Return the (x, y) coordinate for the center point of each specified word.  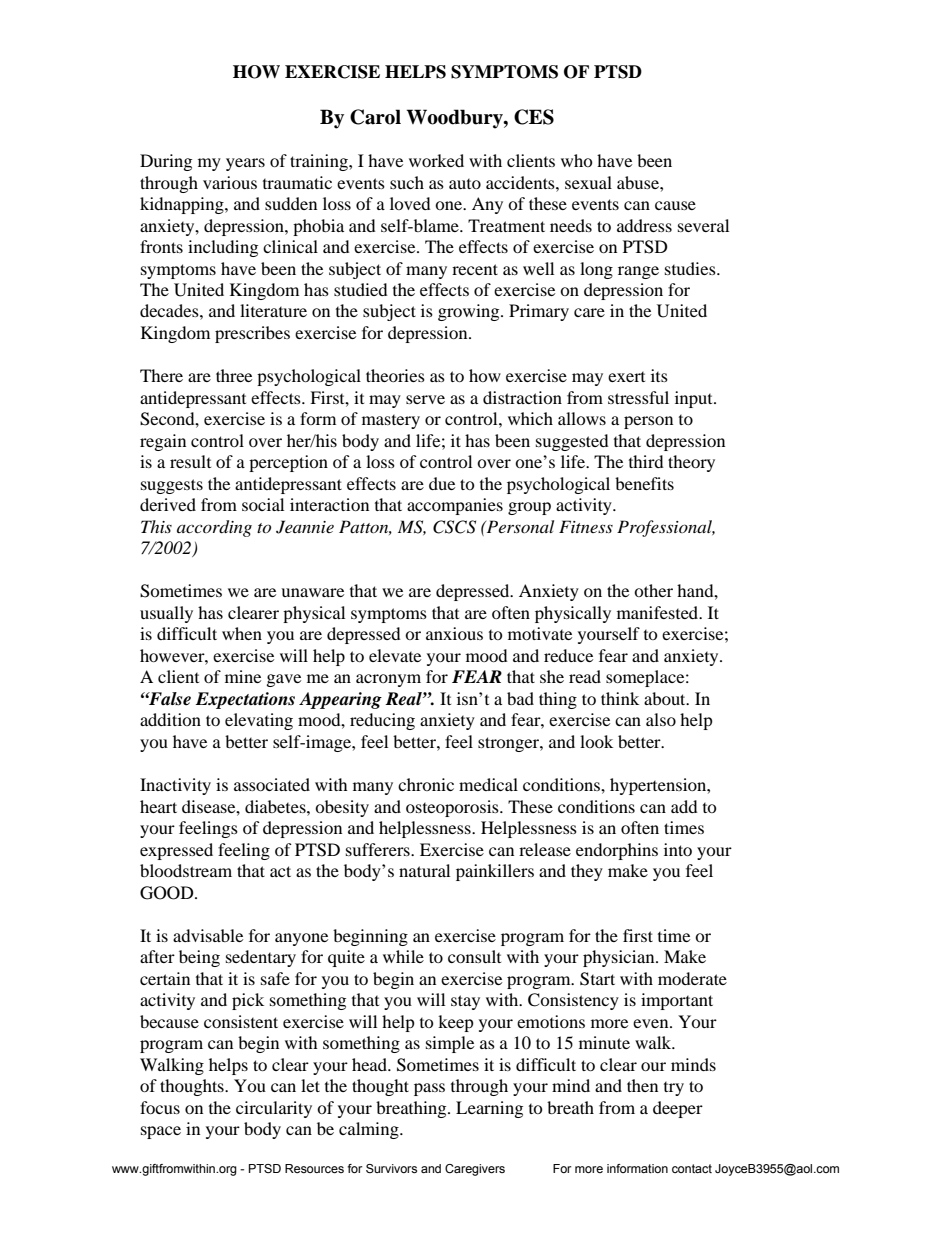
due (442, 483)
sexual (588, 182)
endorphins (617, 851)
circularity (274, 1109)
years (245, 164)
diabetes (276, 806)
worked (436, 160)
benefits (644, 483)
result (190, 461)
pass (429, 1089)
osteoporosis (453, 808)
